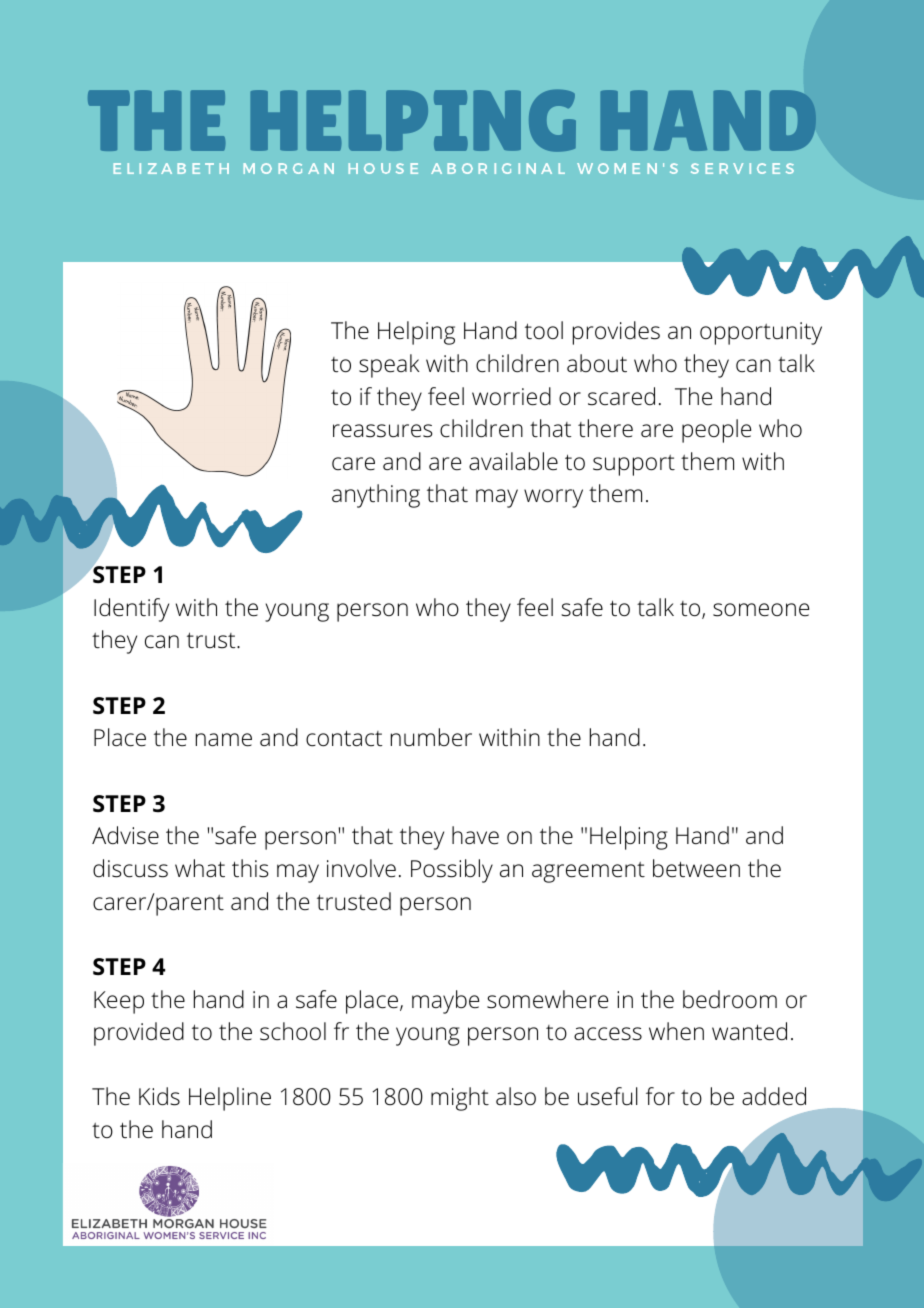 The width and height of the page is (924, 1308). What do you see at coordinates (761, 333) in the page?
I see `opportunity` at bounding box center [761, 333].
